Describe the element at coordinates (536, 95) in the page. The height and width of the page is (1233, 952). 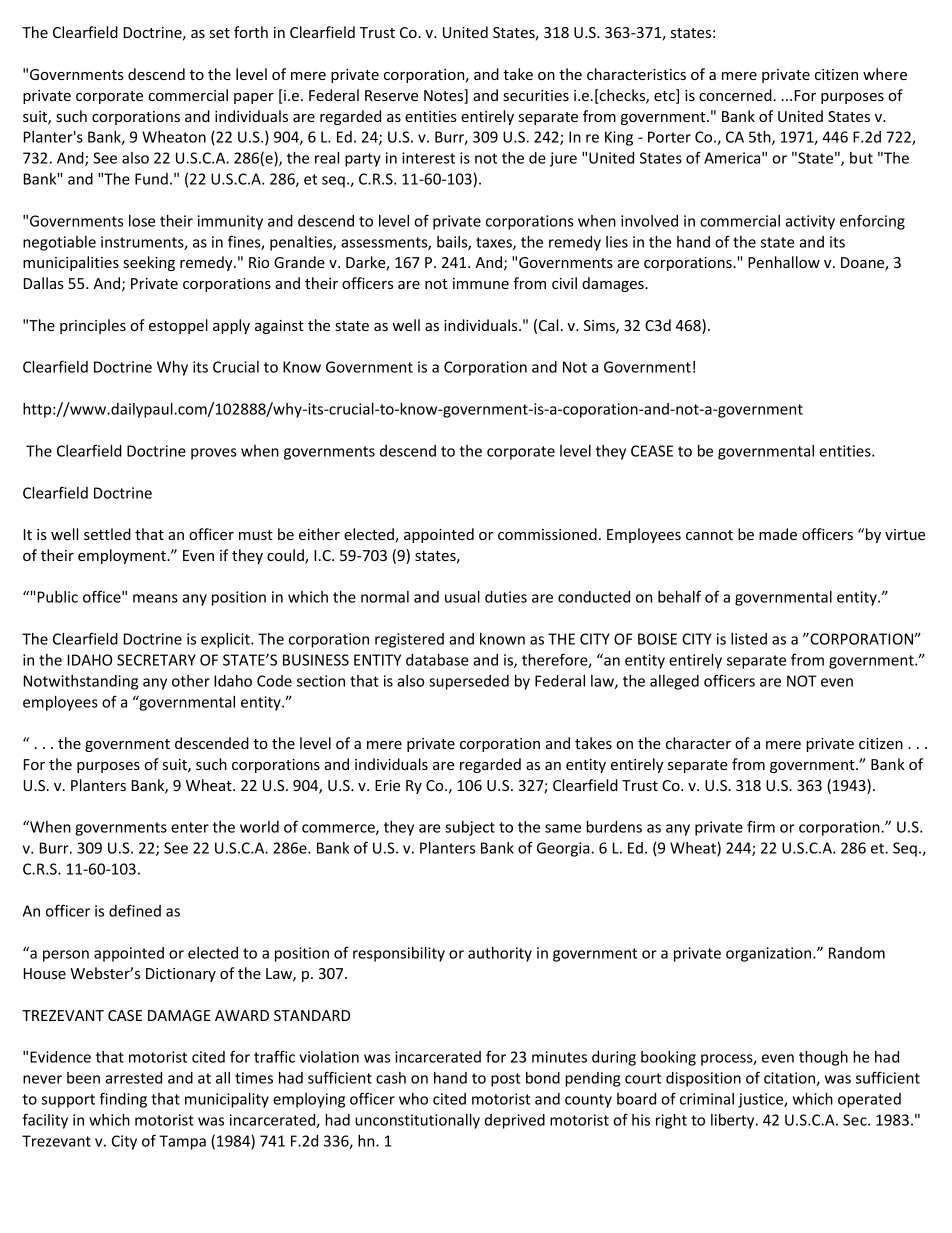
I see `securities` at that location.
